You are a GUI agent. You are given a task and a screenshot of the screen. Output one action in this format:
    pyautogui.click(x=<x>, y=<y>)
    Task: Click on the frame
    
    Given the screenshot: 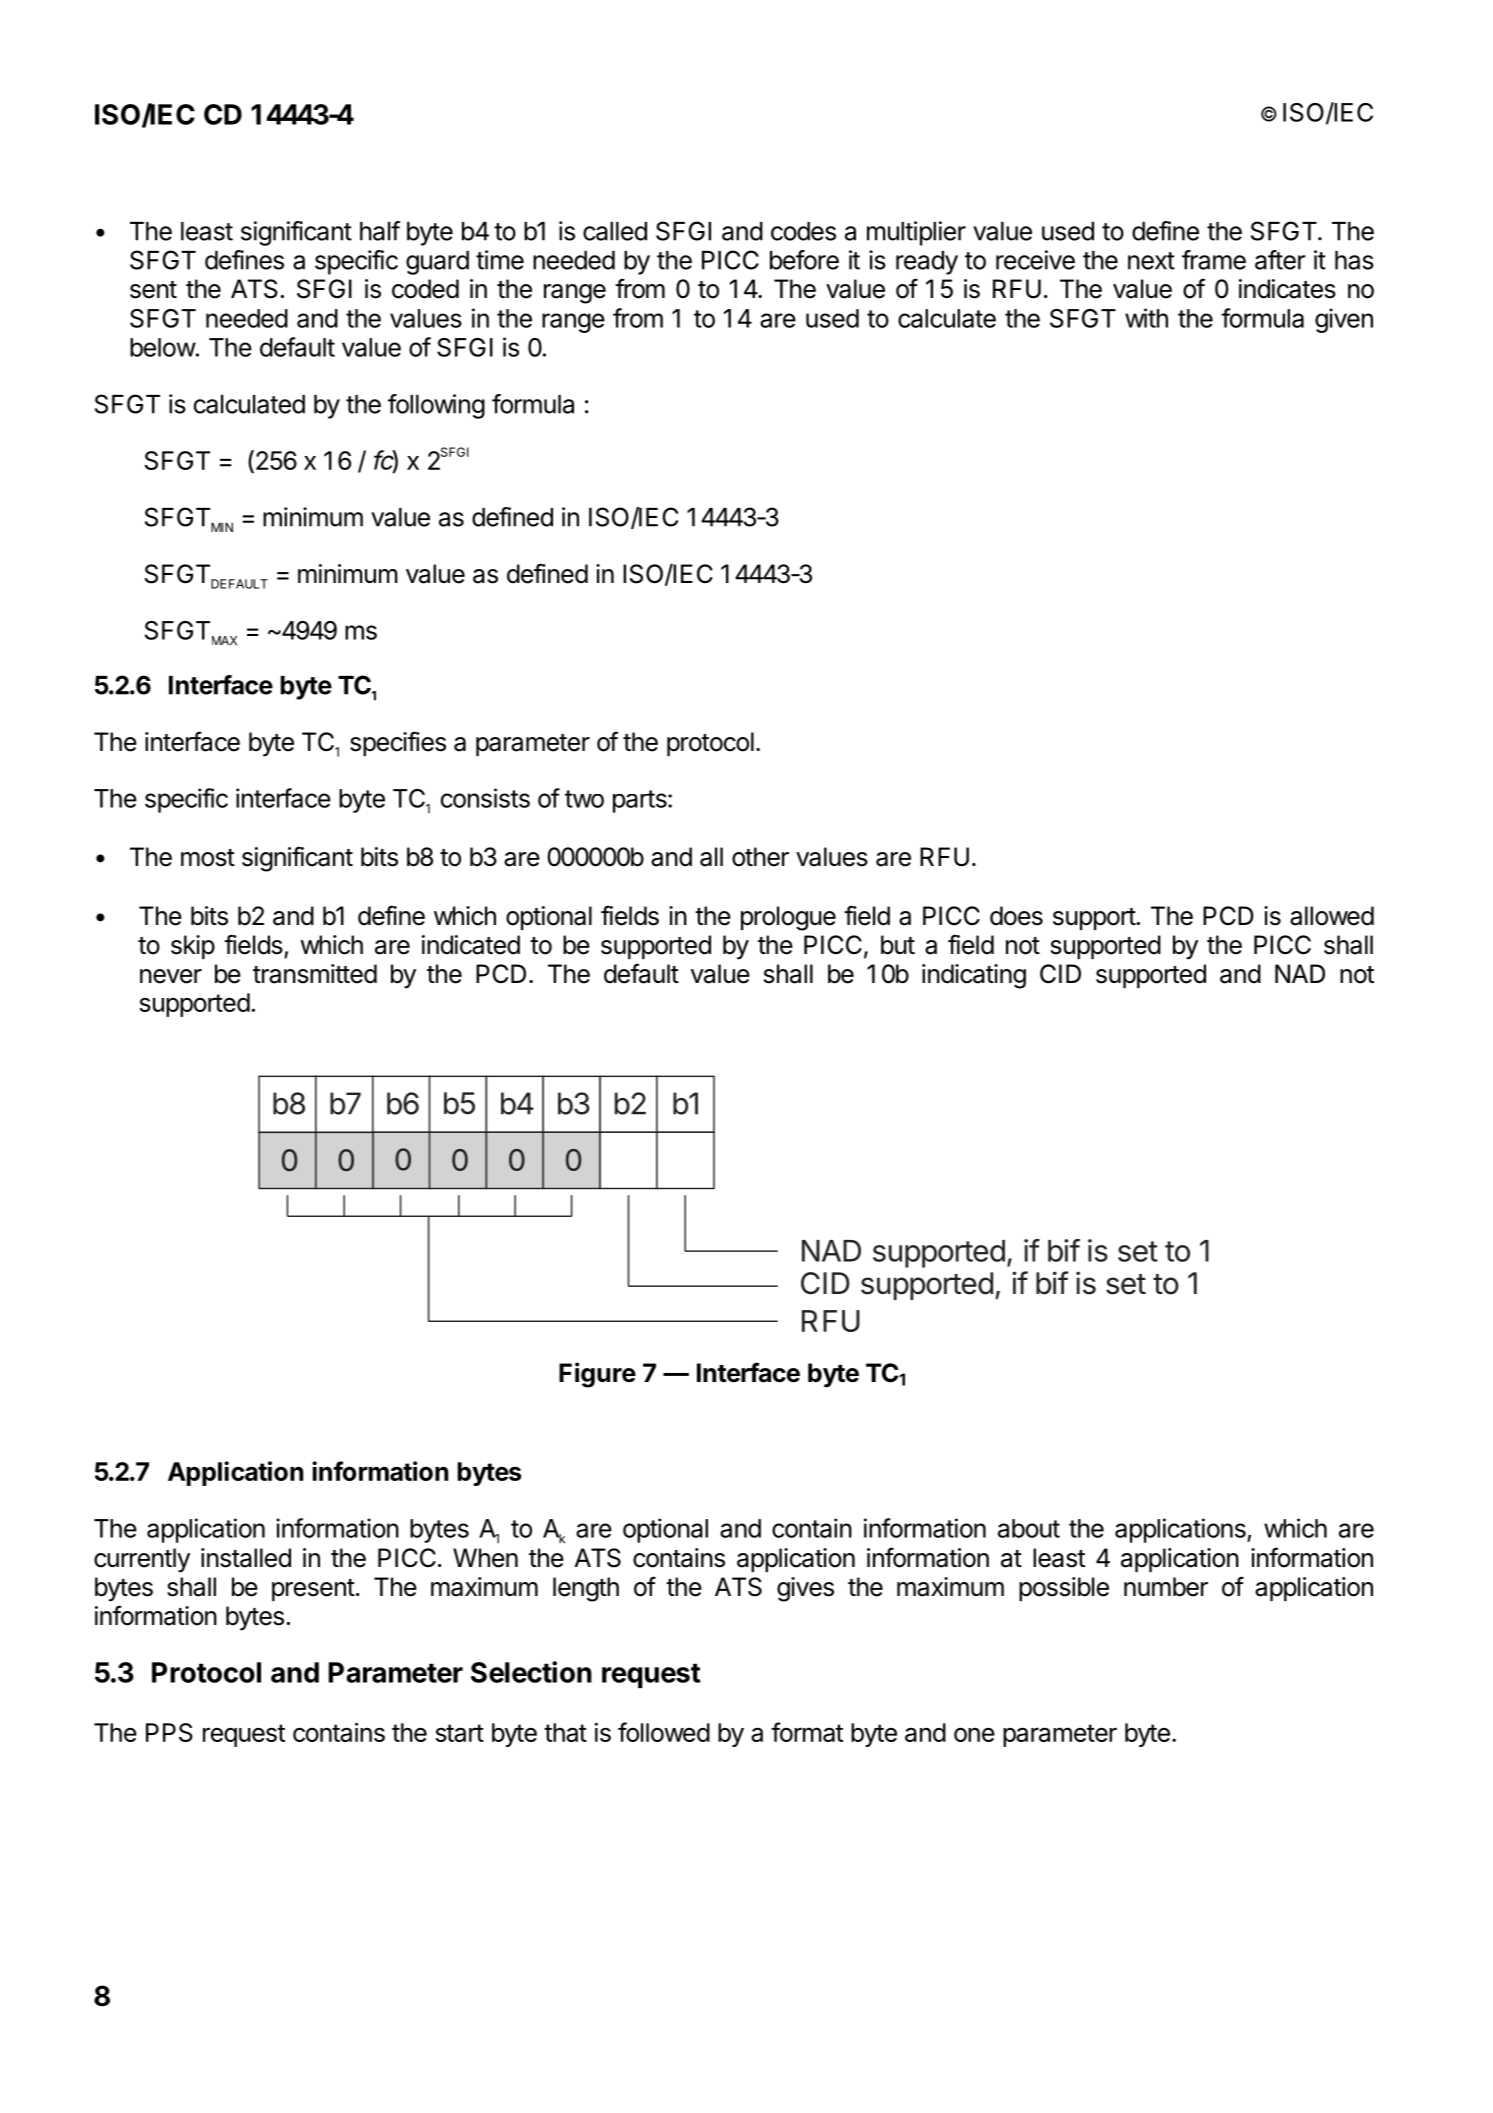 What is the action you would take?
    pyautogui.click(x=1214, y=260)
